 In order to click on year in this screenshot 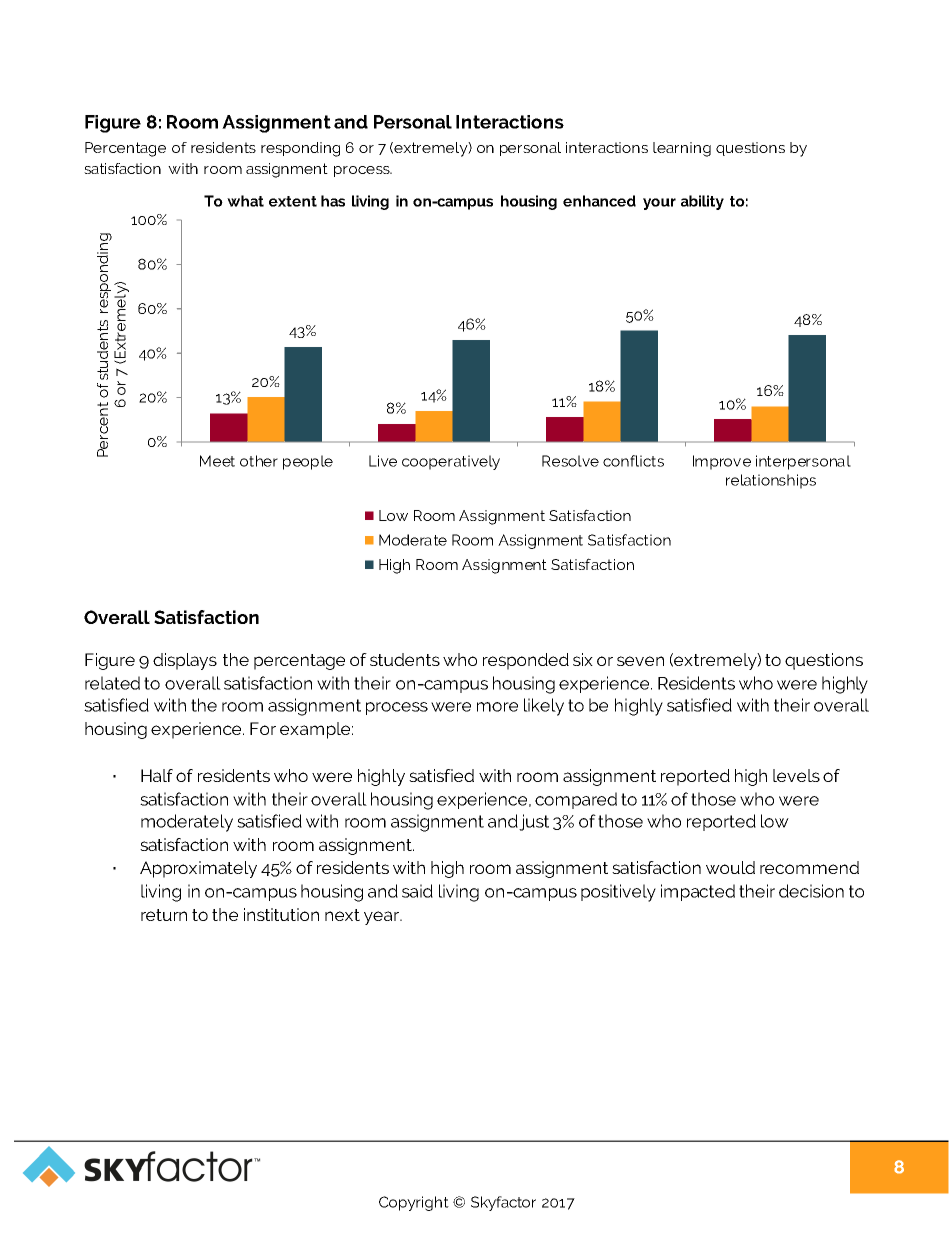, I will do `click(382, 918)`.
